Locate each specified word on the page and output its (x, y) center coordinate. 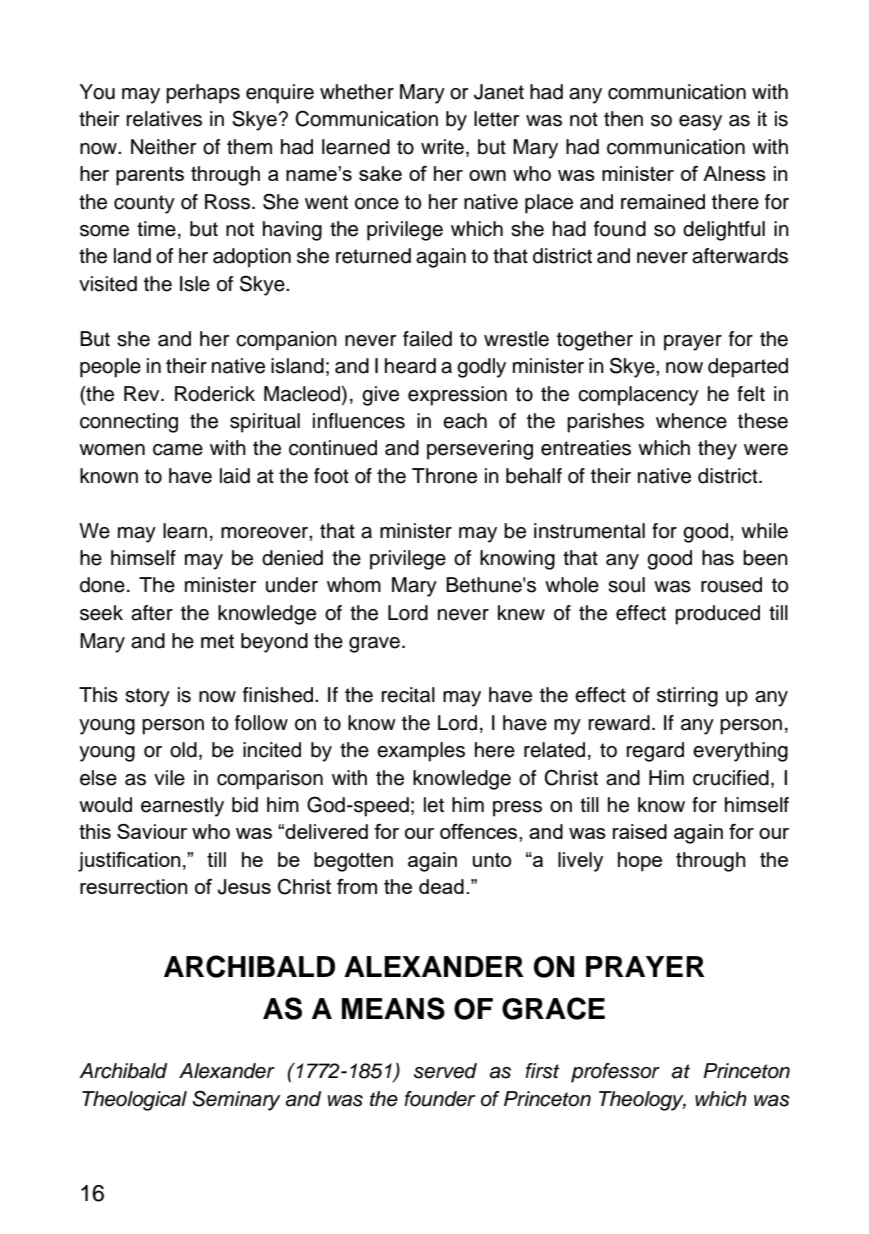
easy (700, 123)
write (442, 147)
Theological (134, 1101)
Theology (642, 1101)
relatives (164, 119)
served (445, 1071)
